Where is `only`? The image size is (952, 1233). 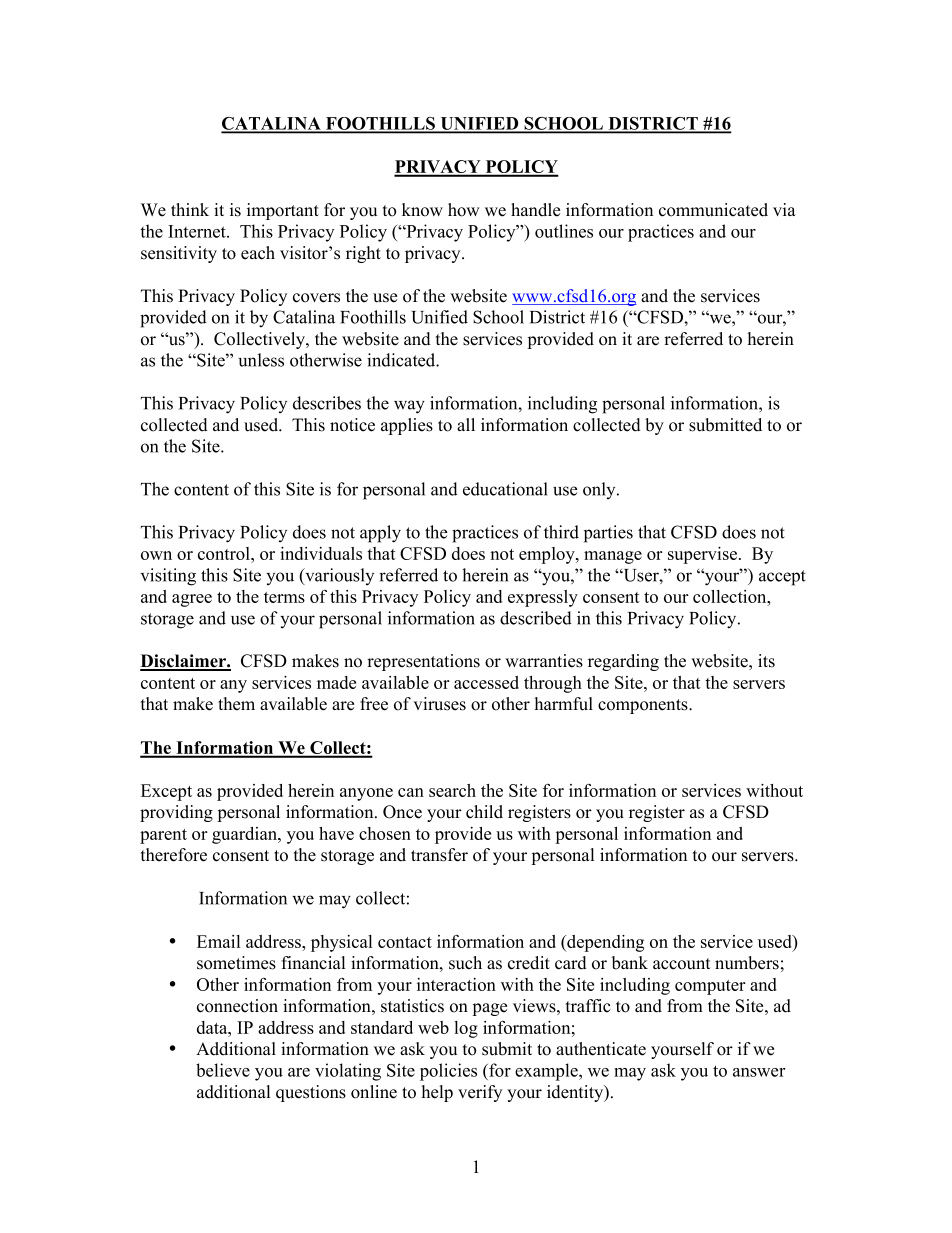 only is located at coordinates (600, 490).
